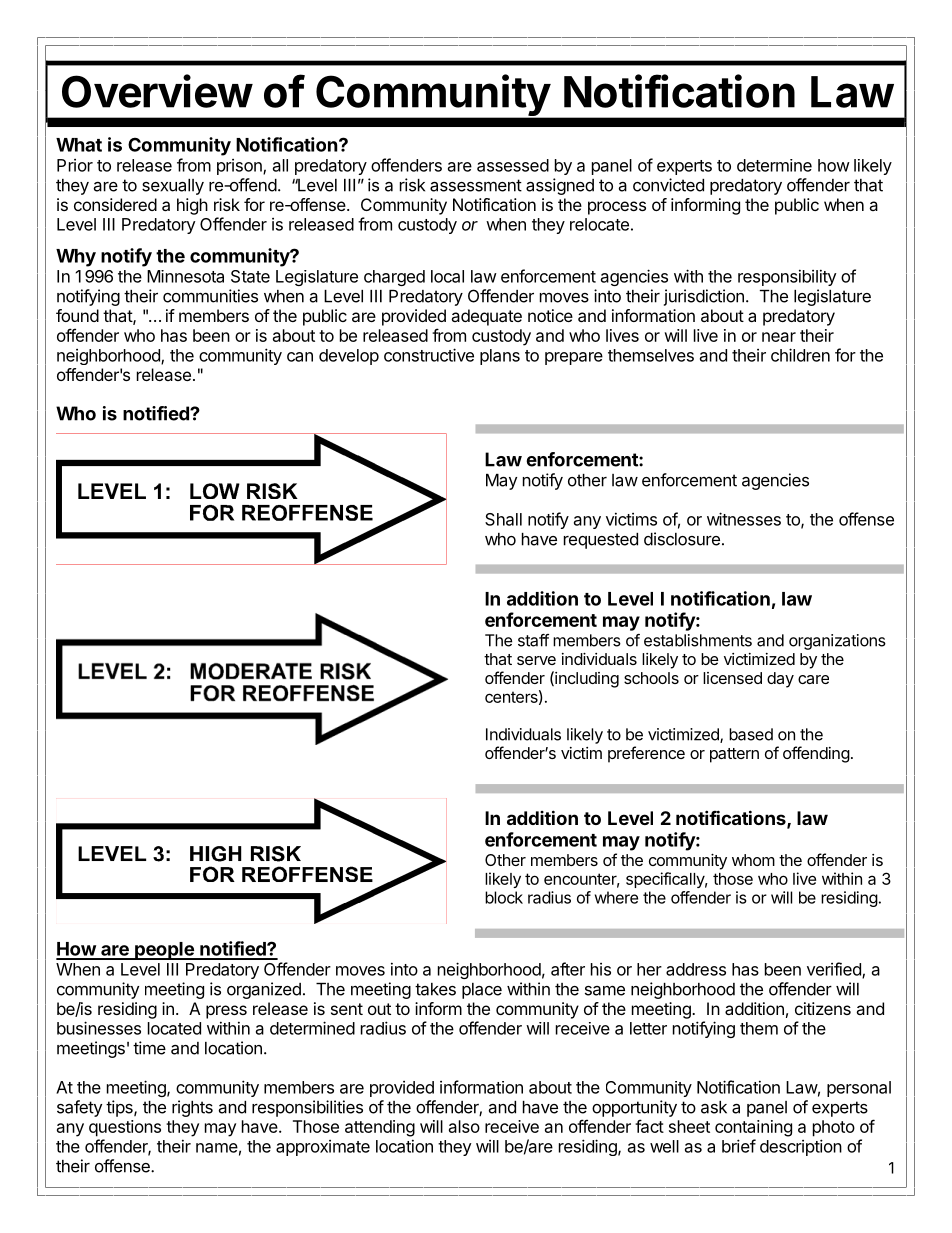 Image resolution: width=952 pixels, height=1233 pixels. Describe the element at coordinates (464, 1126) in the screenshot. I see `also` at that location.
